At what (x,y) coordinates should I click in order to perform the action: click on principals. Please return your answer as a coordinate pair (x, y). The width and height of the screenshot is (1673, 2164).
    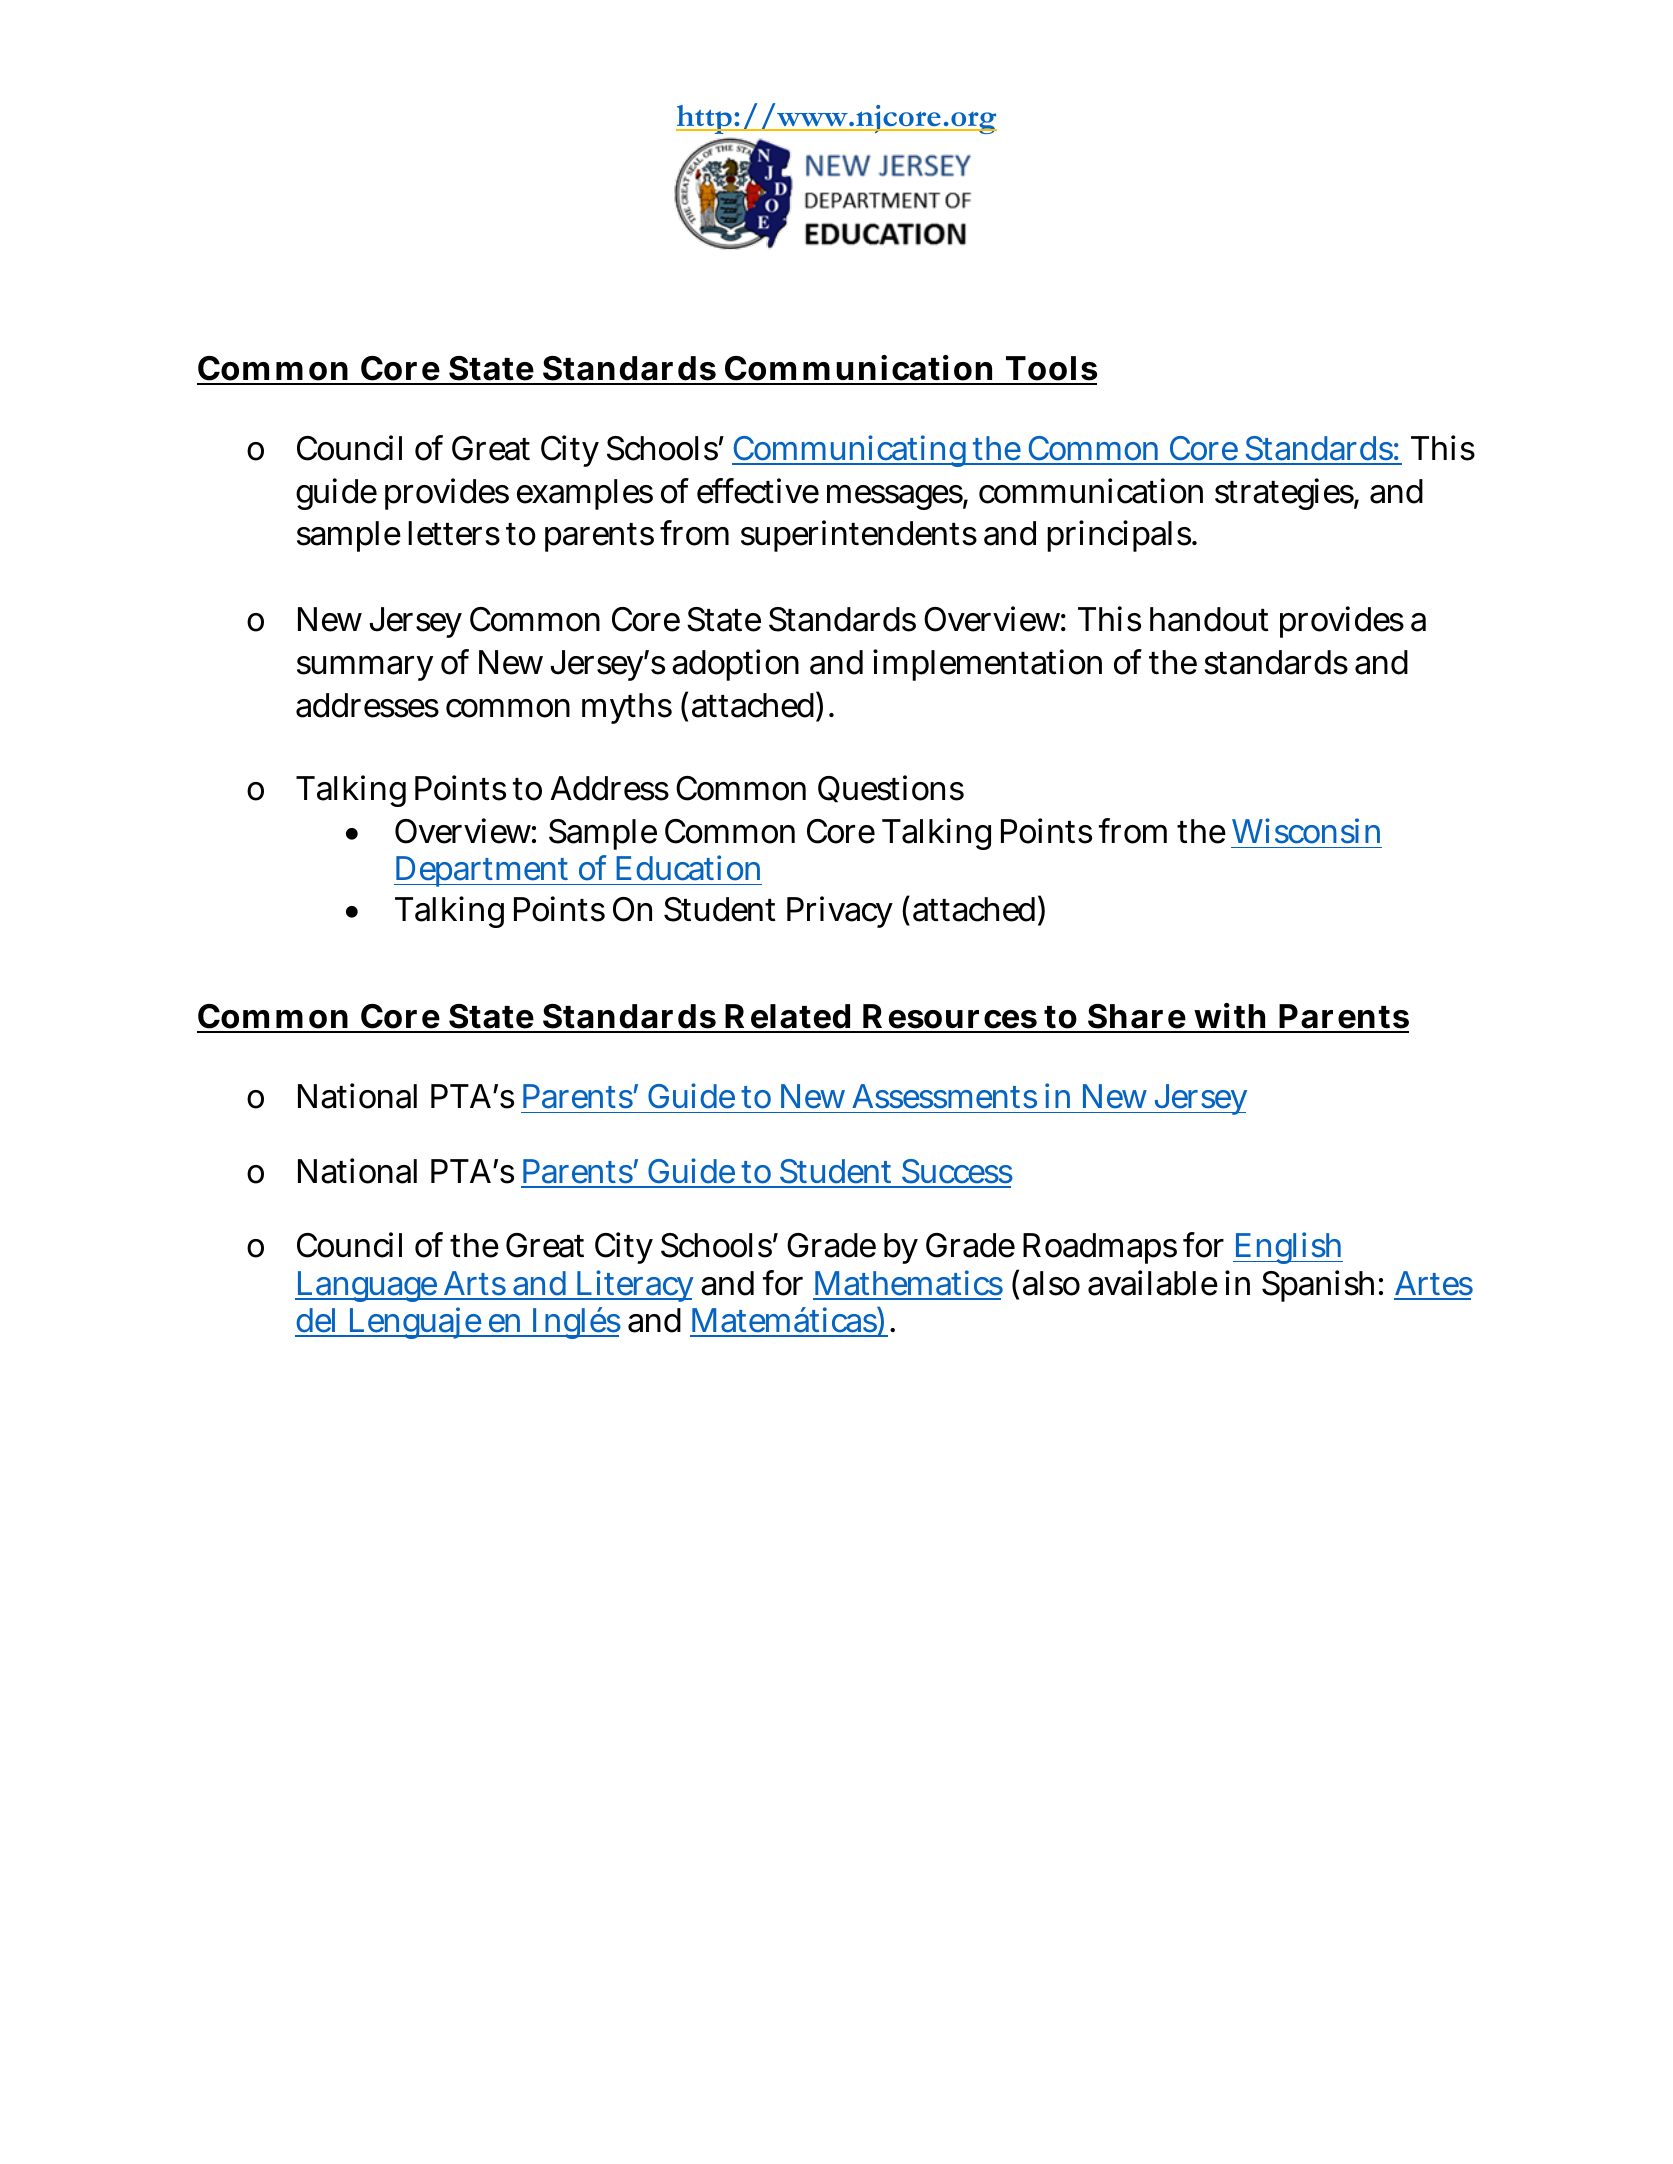
    Looking at the image, I should click on (1120, 536).
